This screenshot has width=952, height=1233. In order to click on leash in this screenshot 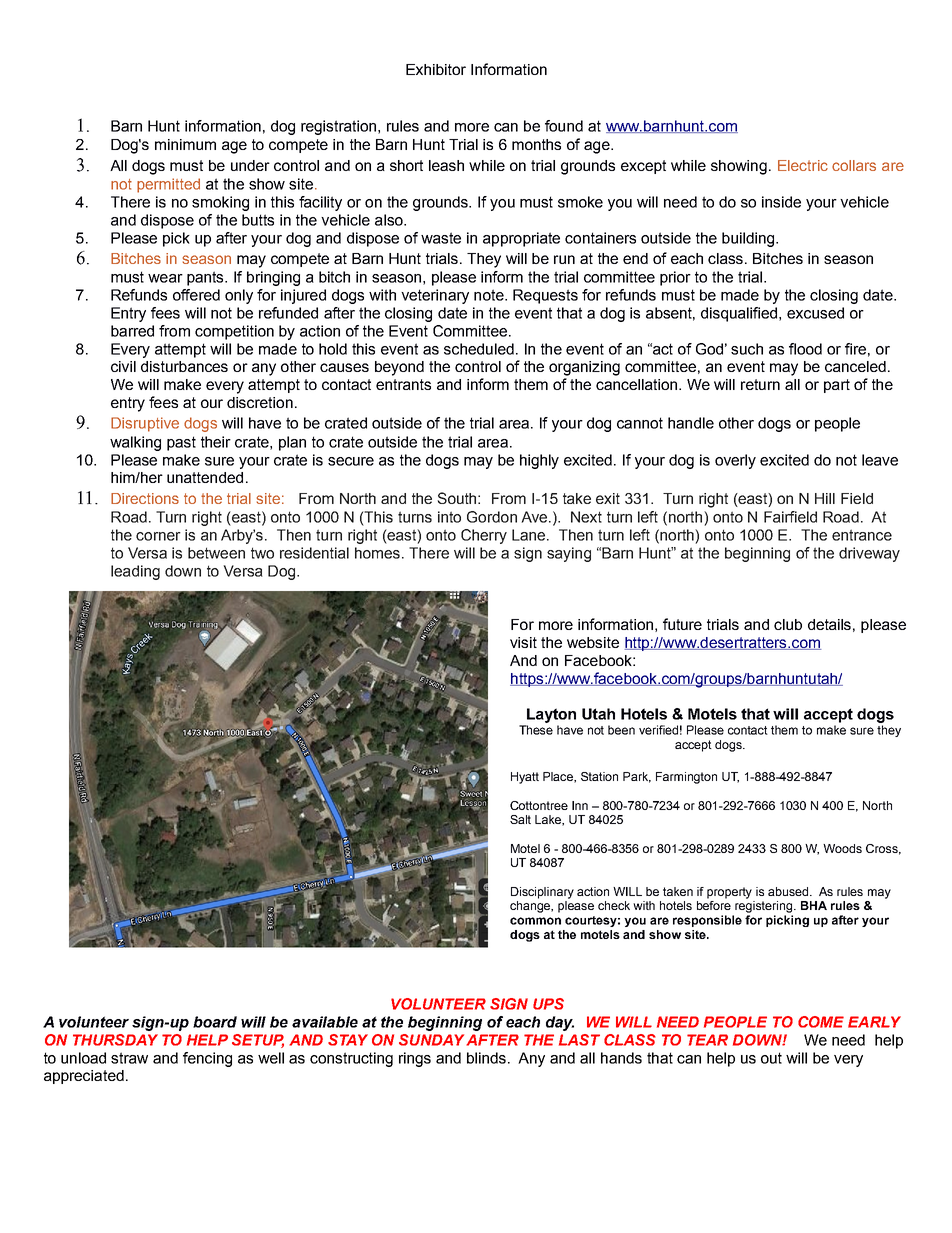, I will do `click(446, 165)`.
